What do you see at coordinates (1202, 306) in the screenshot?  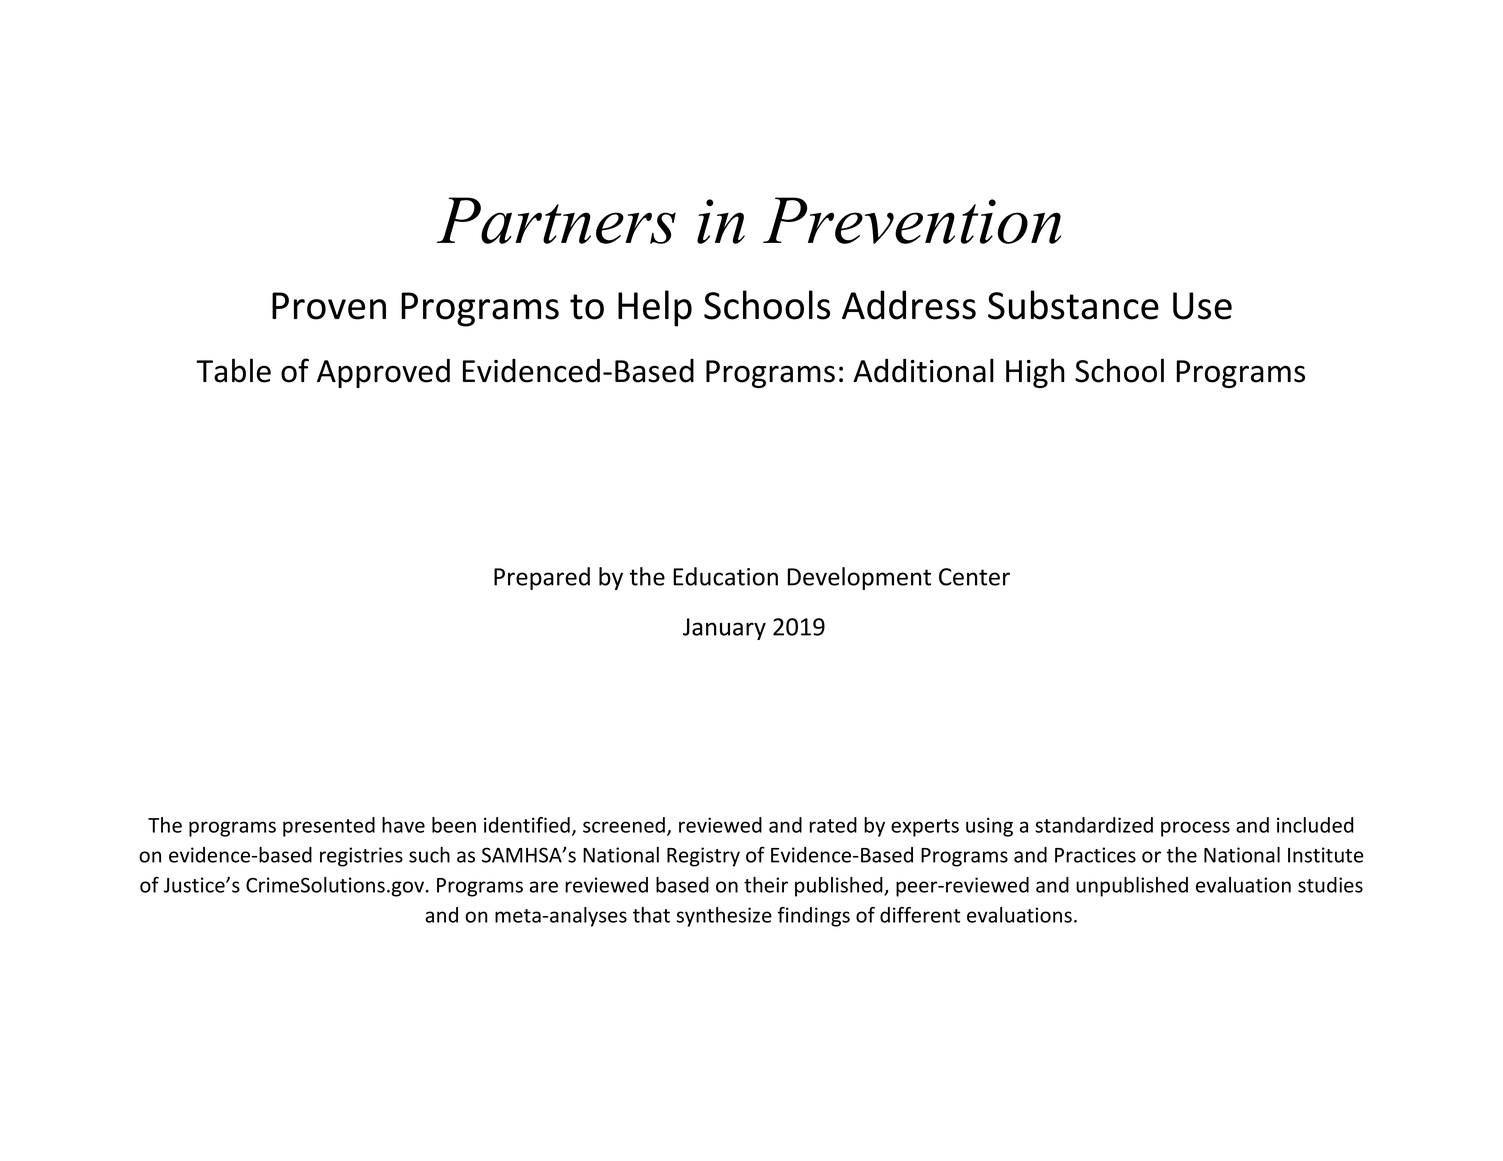 I see `Use` at bounding box center [1202, 306].
